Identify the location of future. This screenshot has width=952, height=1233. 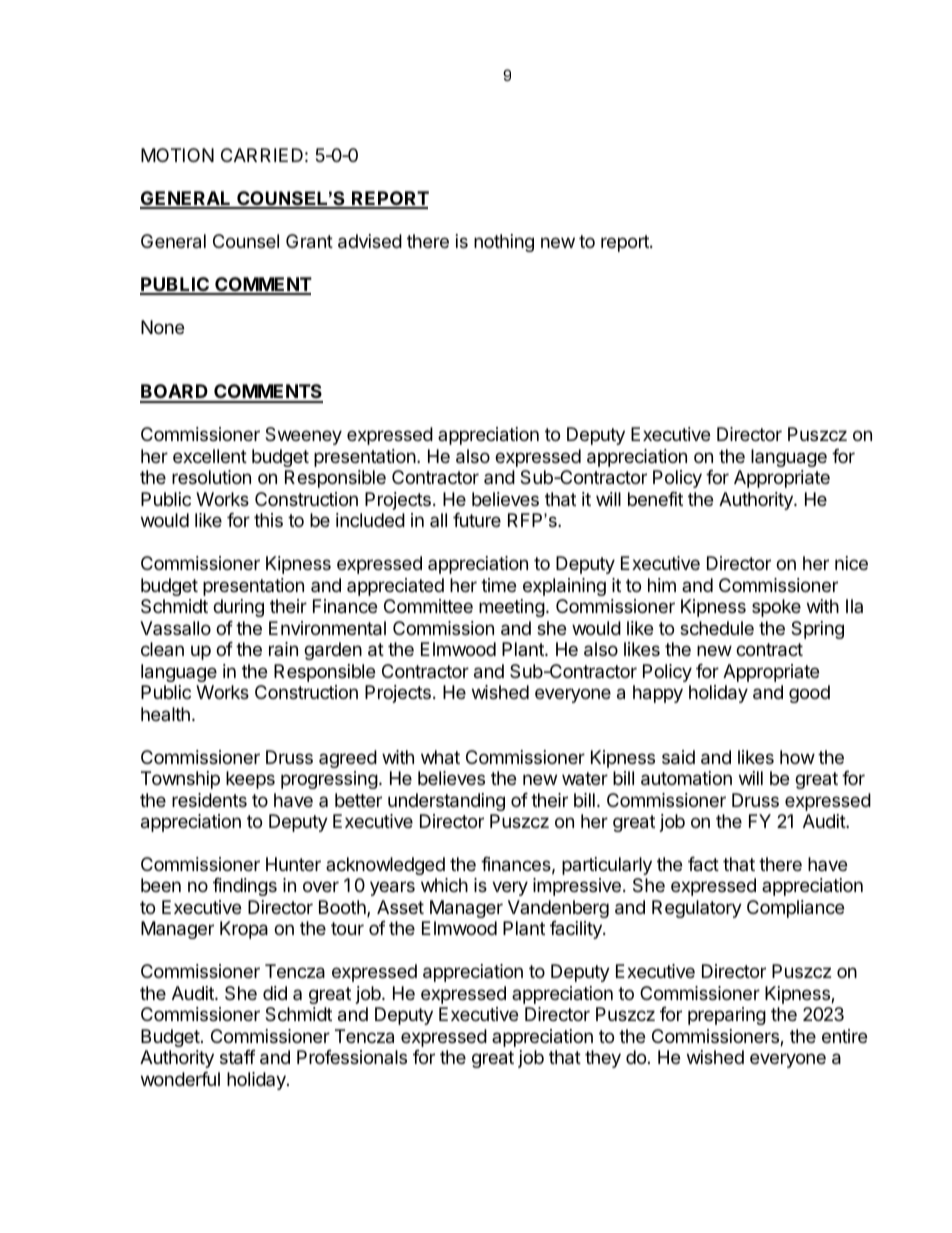
(477, 520).
